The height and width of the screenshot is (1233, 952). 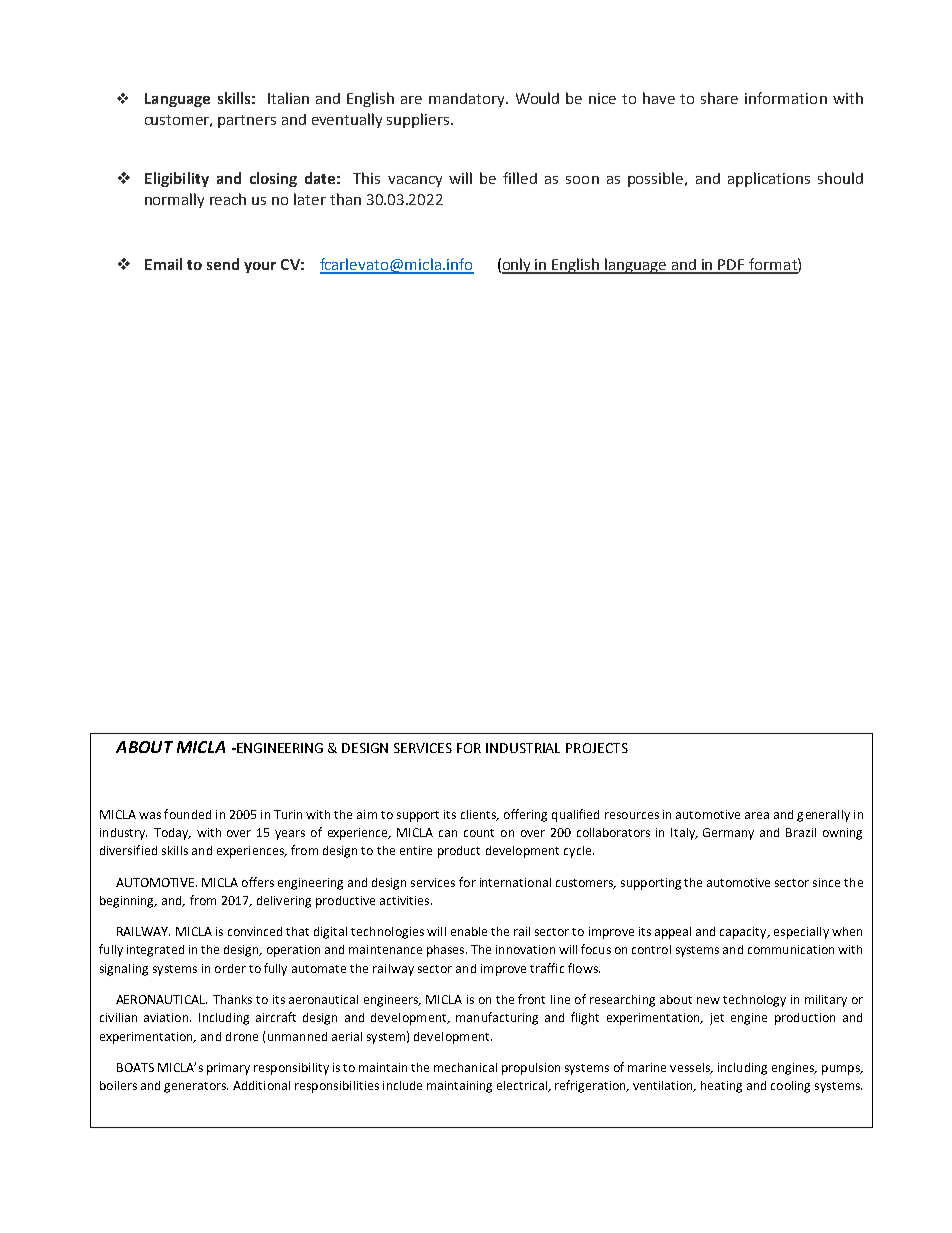 I want to click on founded, so click(x=187, y=814).
